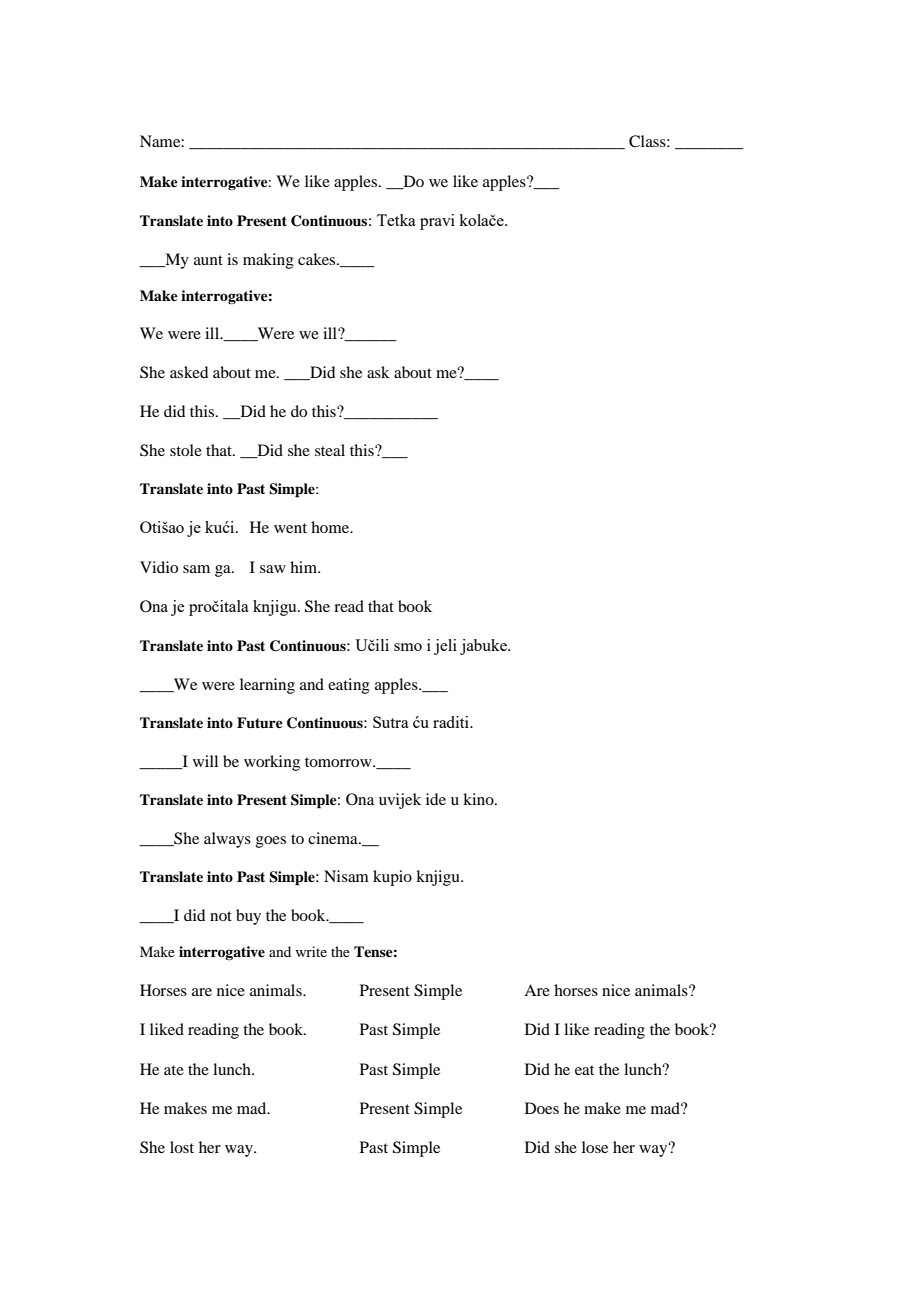 The height and width of the image is (1308, 924). What do you see at coordinates (391, 722) in the image?
I see `Sutra` at bounding box center [391, 722].
